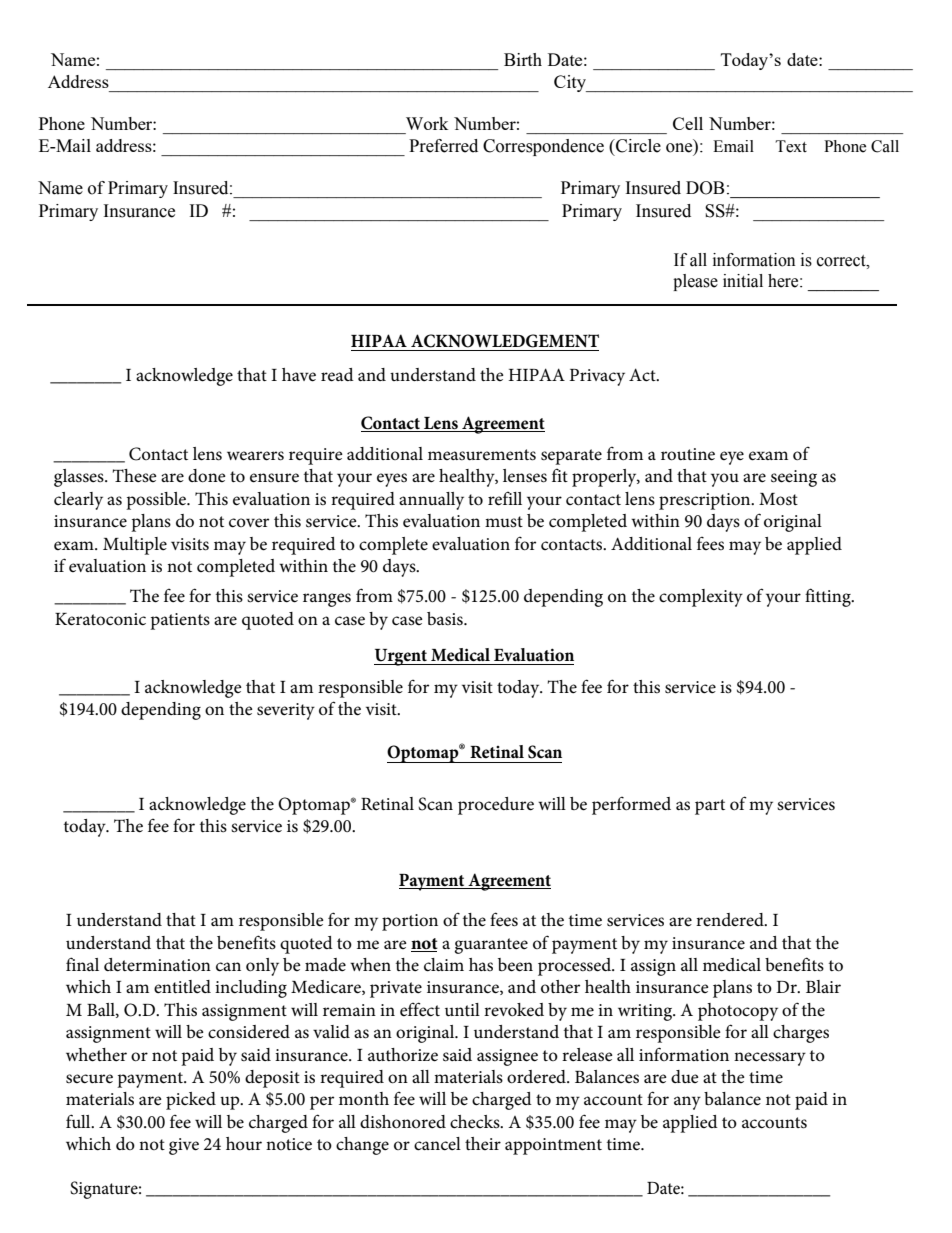 This screenshot has width=952, height=1233. Describe the element at coordinates (743, 281) in the screenshot. I see `initial` at that location.
